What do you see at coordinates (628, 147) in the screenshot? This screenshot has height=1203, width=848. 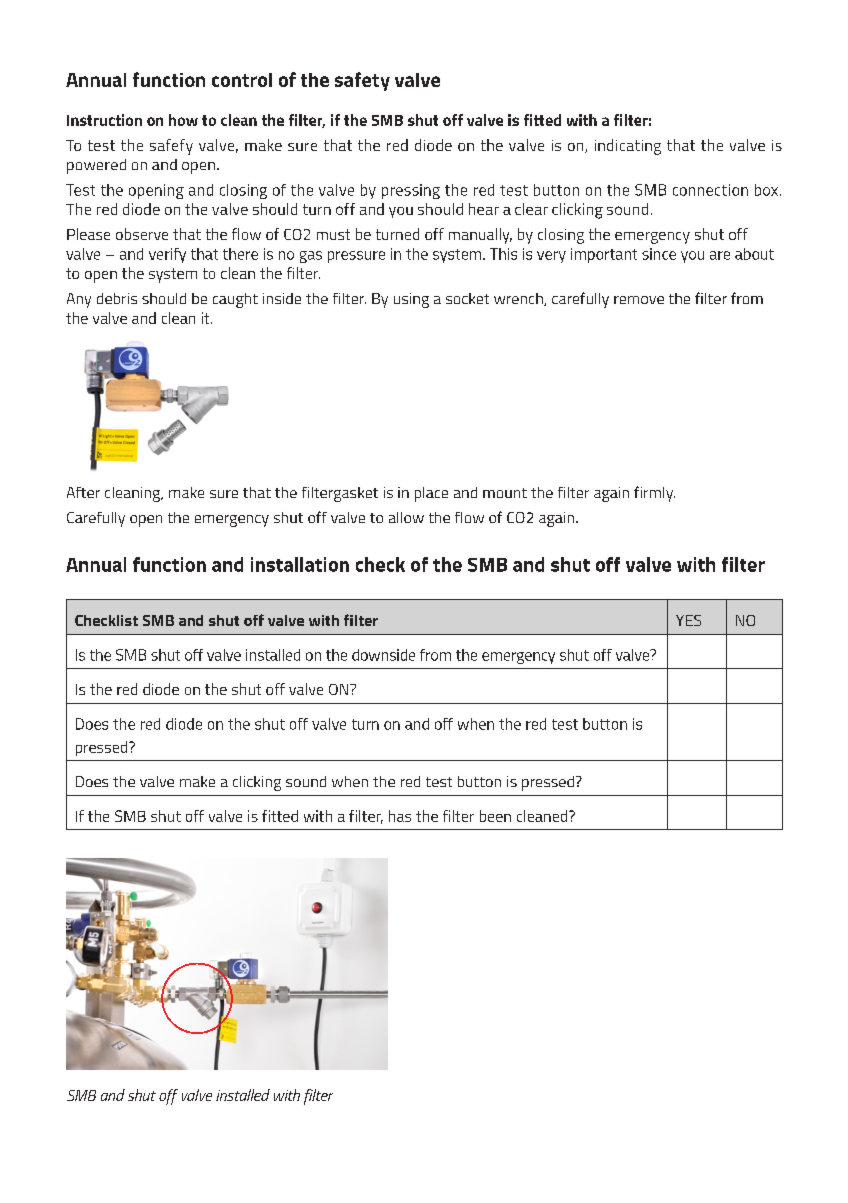 I see `indicating` at bounding box center [628, 147].
